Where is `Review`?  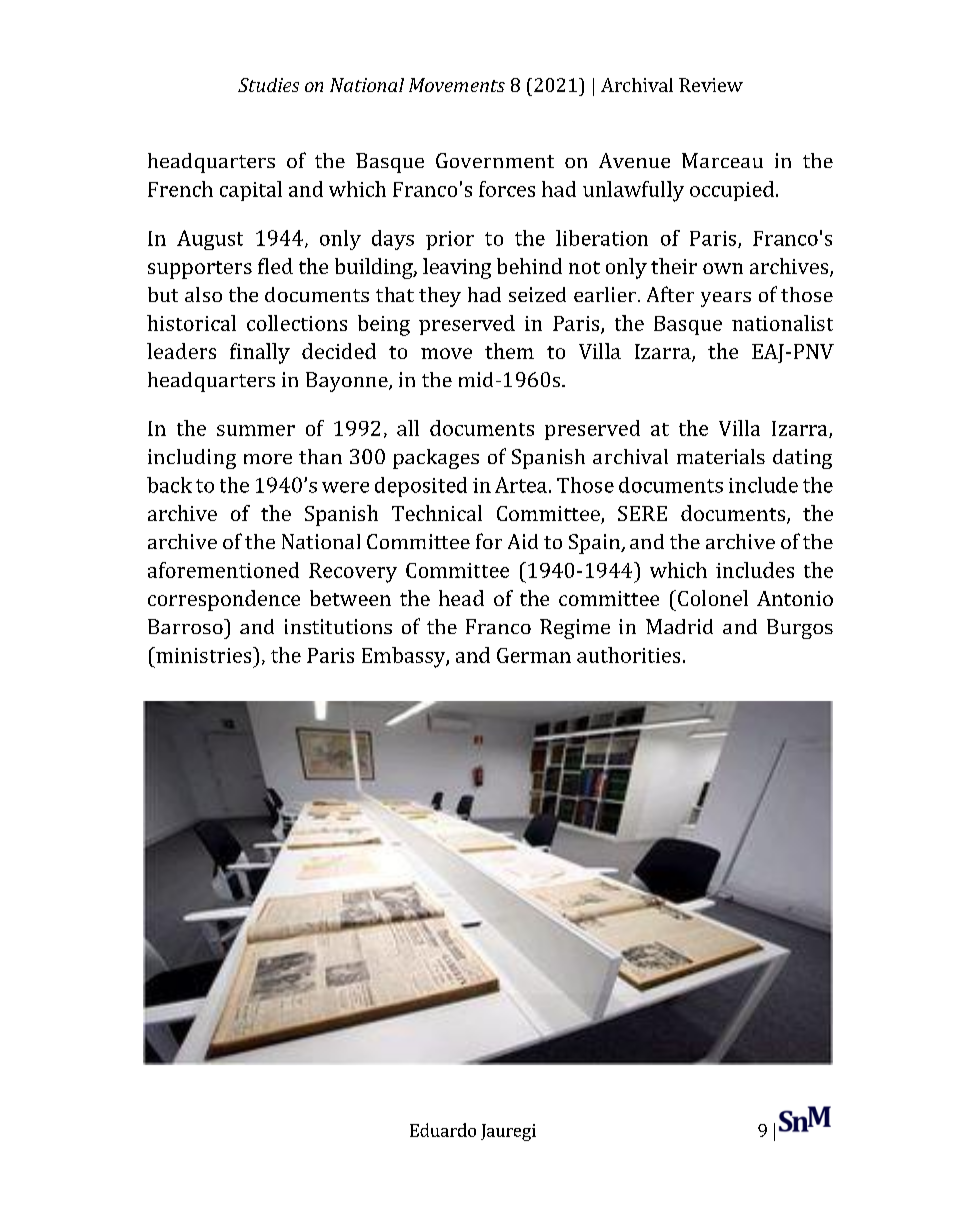 Review is located at coordinates (711, 85).
